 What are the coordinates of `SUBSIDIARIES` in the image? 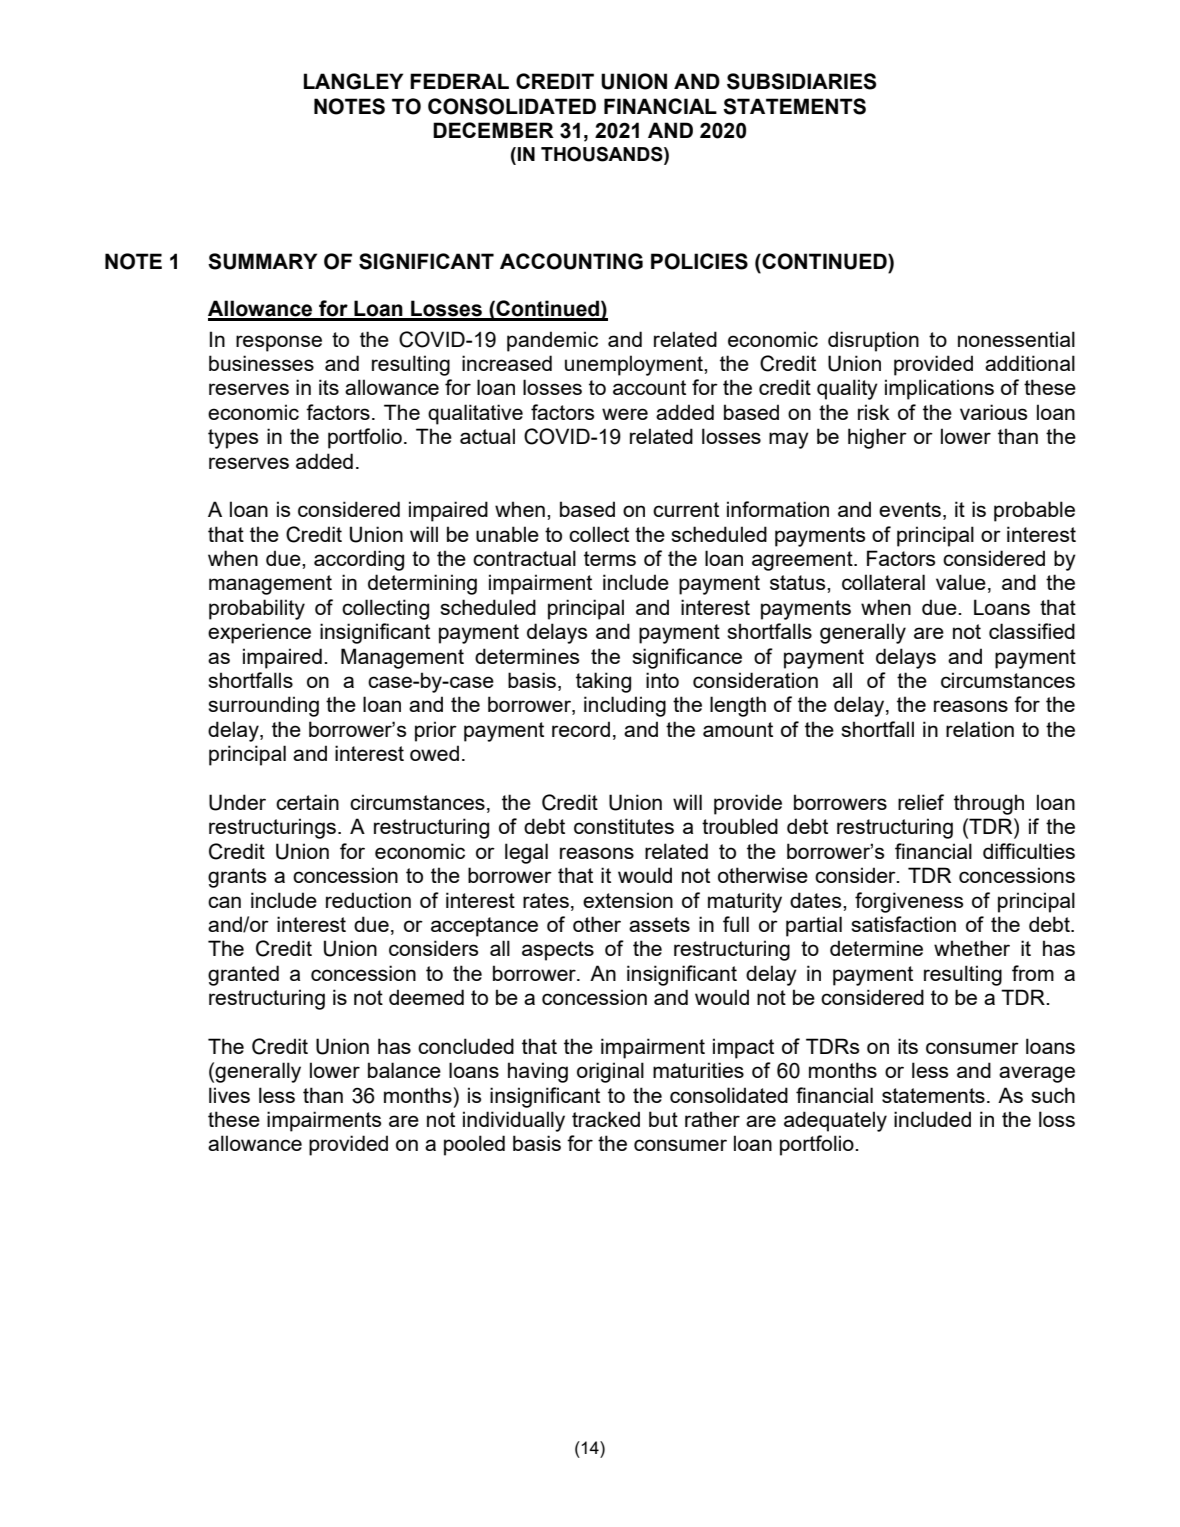 It's located at (801, 81).
